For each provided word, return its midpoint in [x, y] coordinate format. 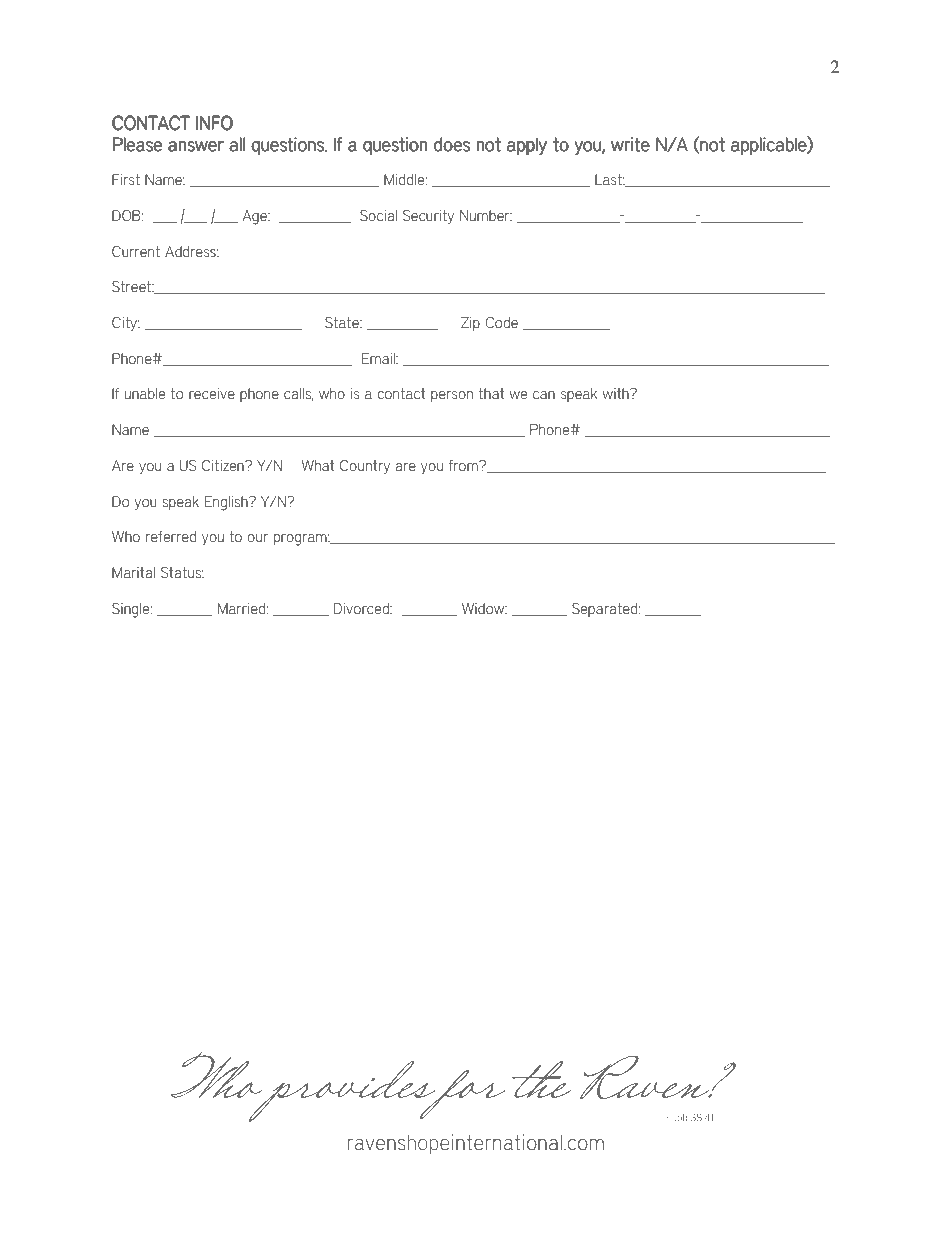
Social [378, 216]
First [126, 180]
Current [136, 252]
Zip [470, 324]
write [630, 144]
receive [212, 394]
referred [171, 537]
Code [501, 323]
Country [365, 467]
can [544, 395]
